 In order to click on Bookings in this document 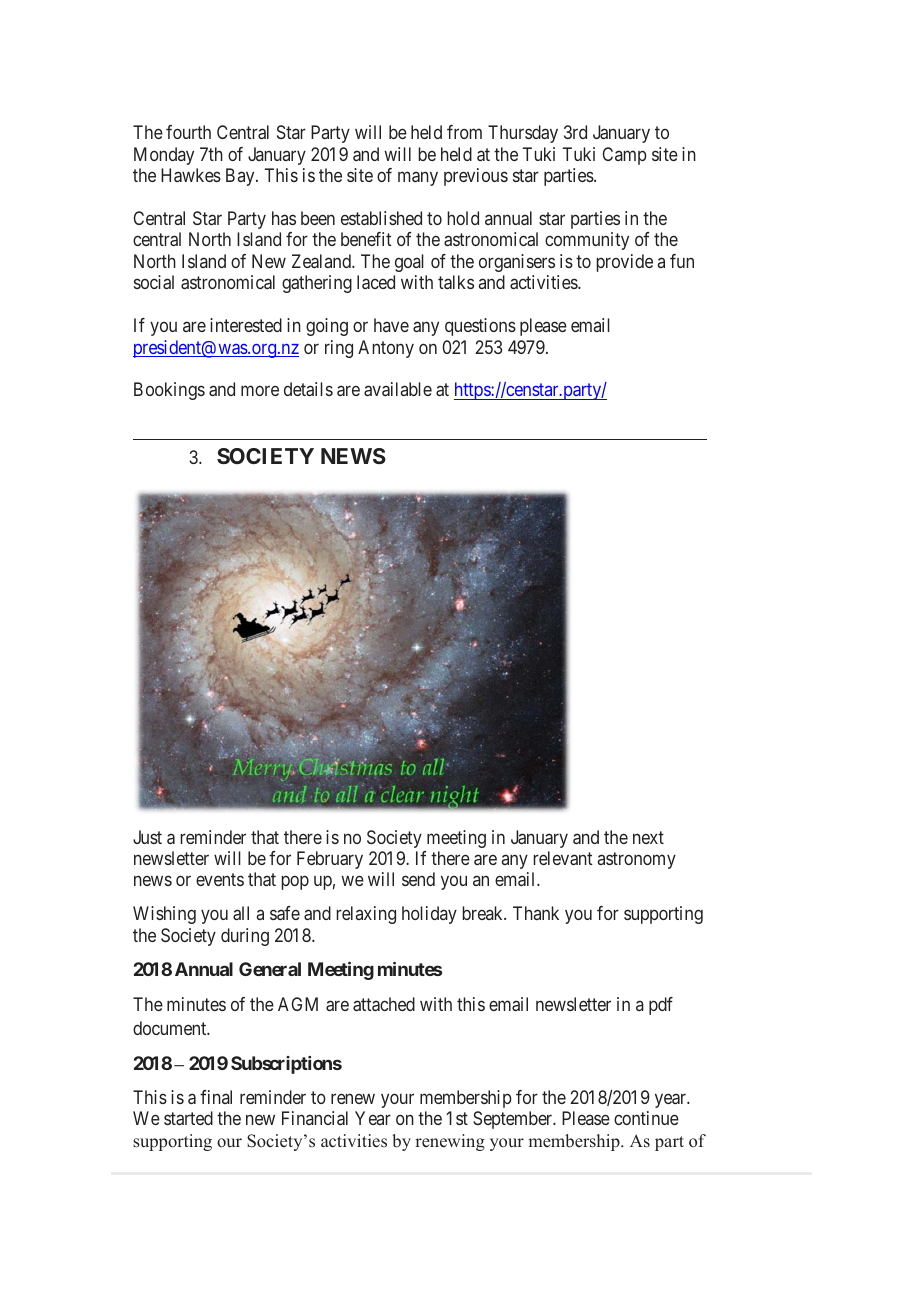, I will do `click(169, 391)`.
